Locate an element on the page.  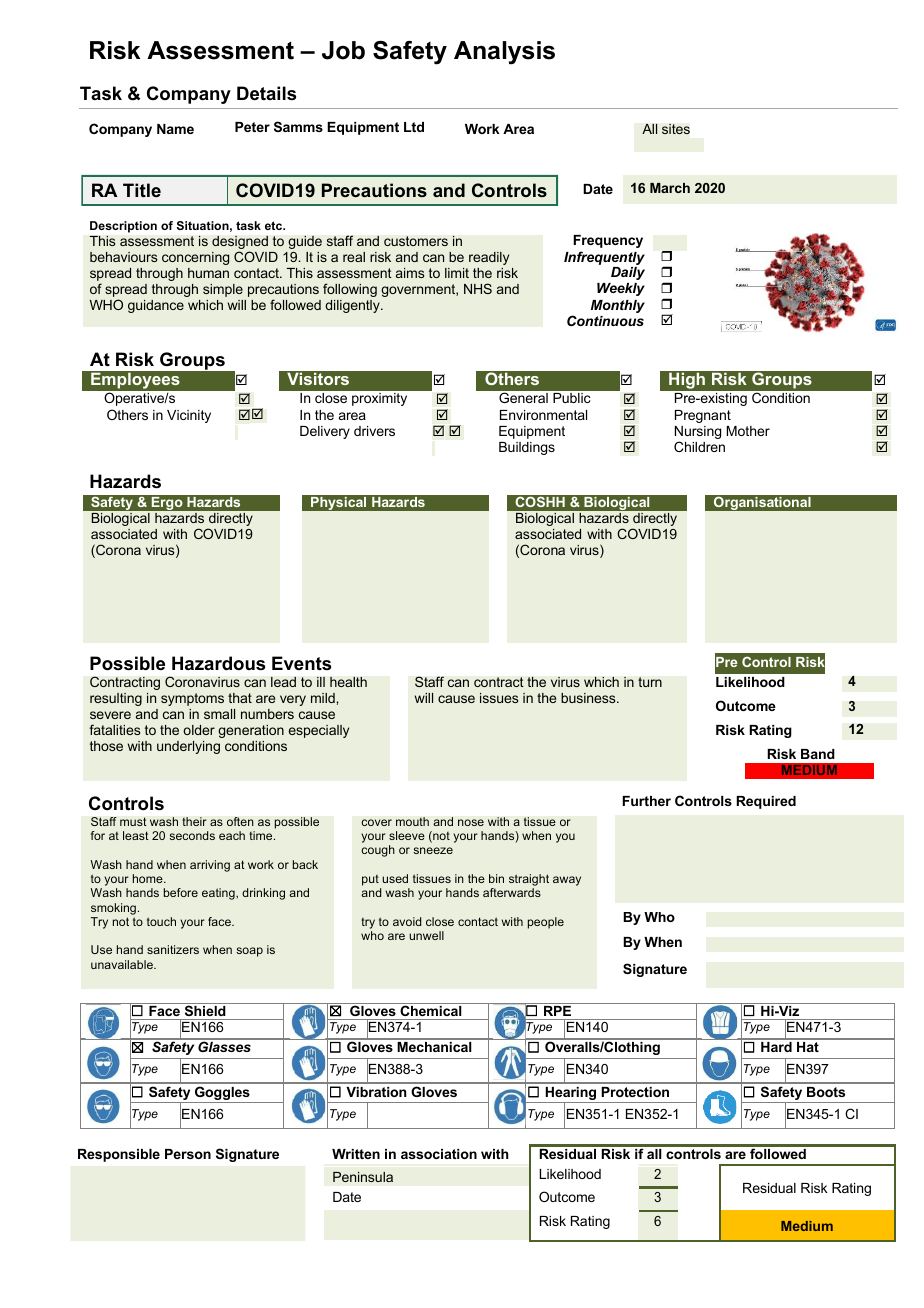
guidance is located at coordinates (156, 306).
